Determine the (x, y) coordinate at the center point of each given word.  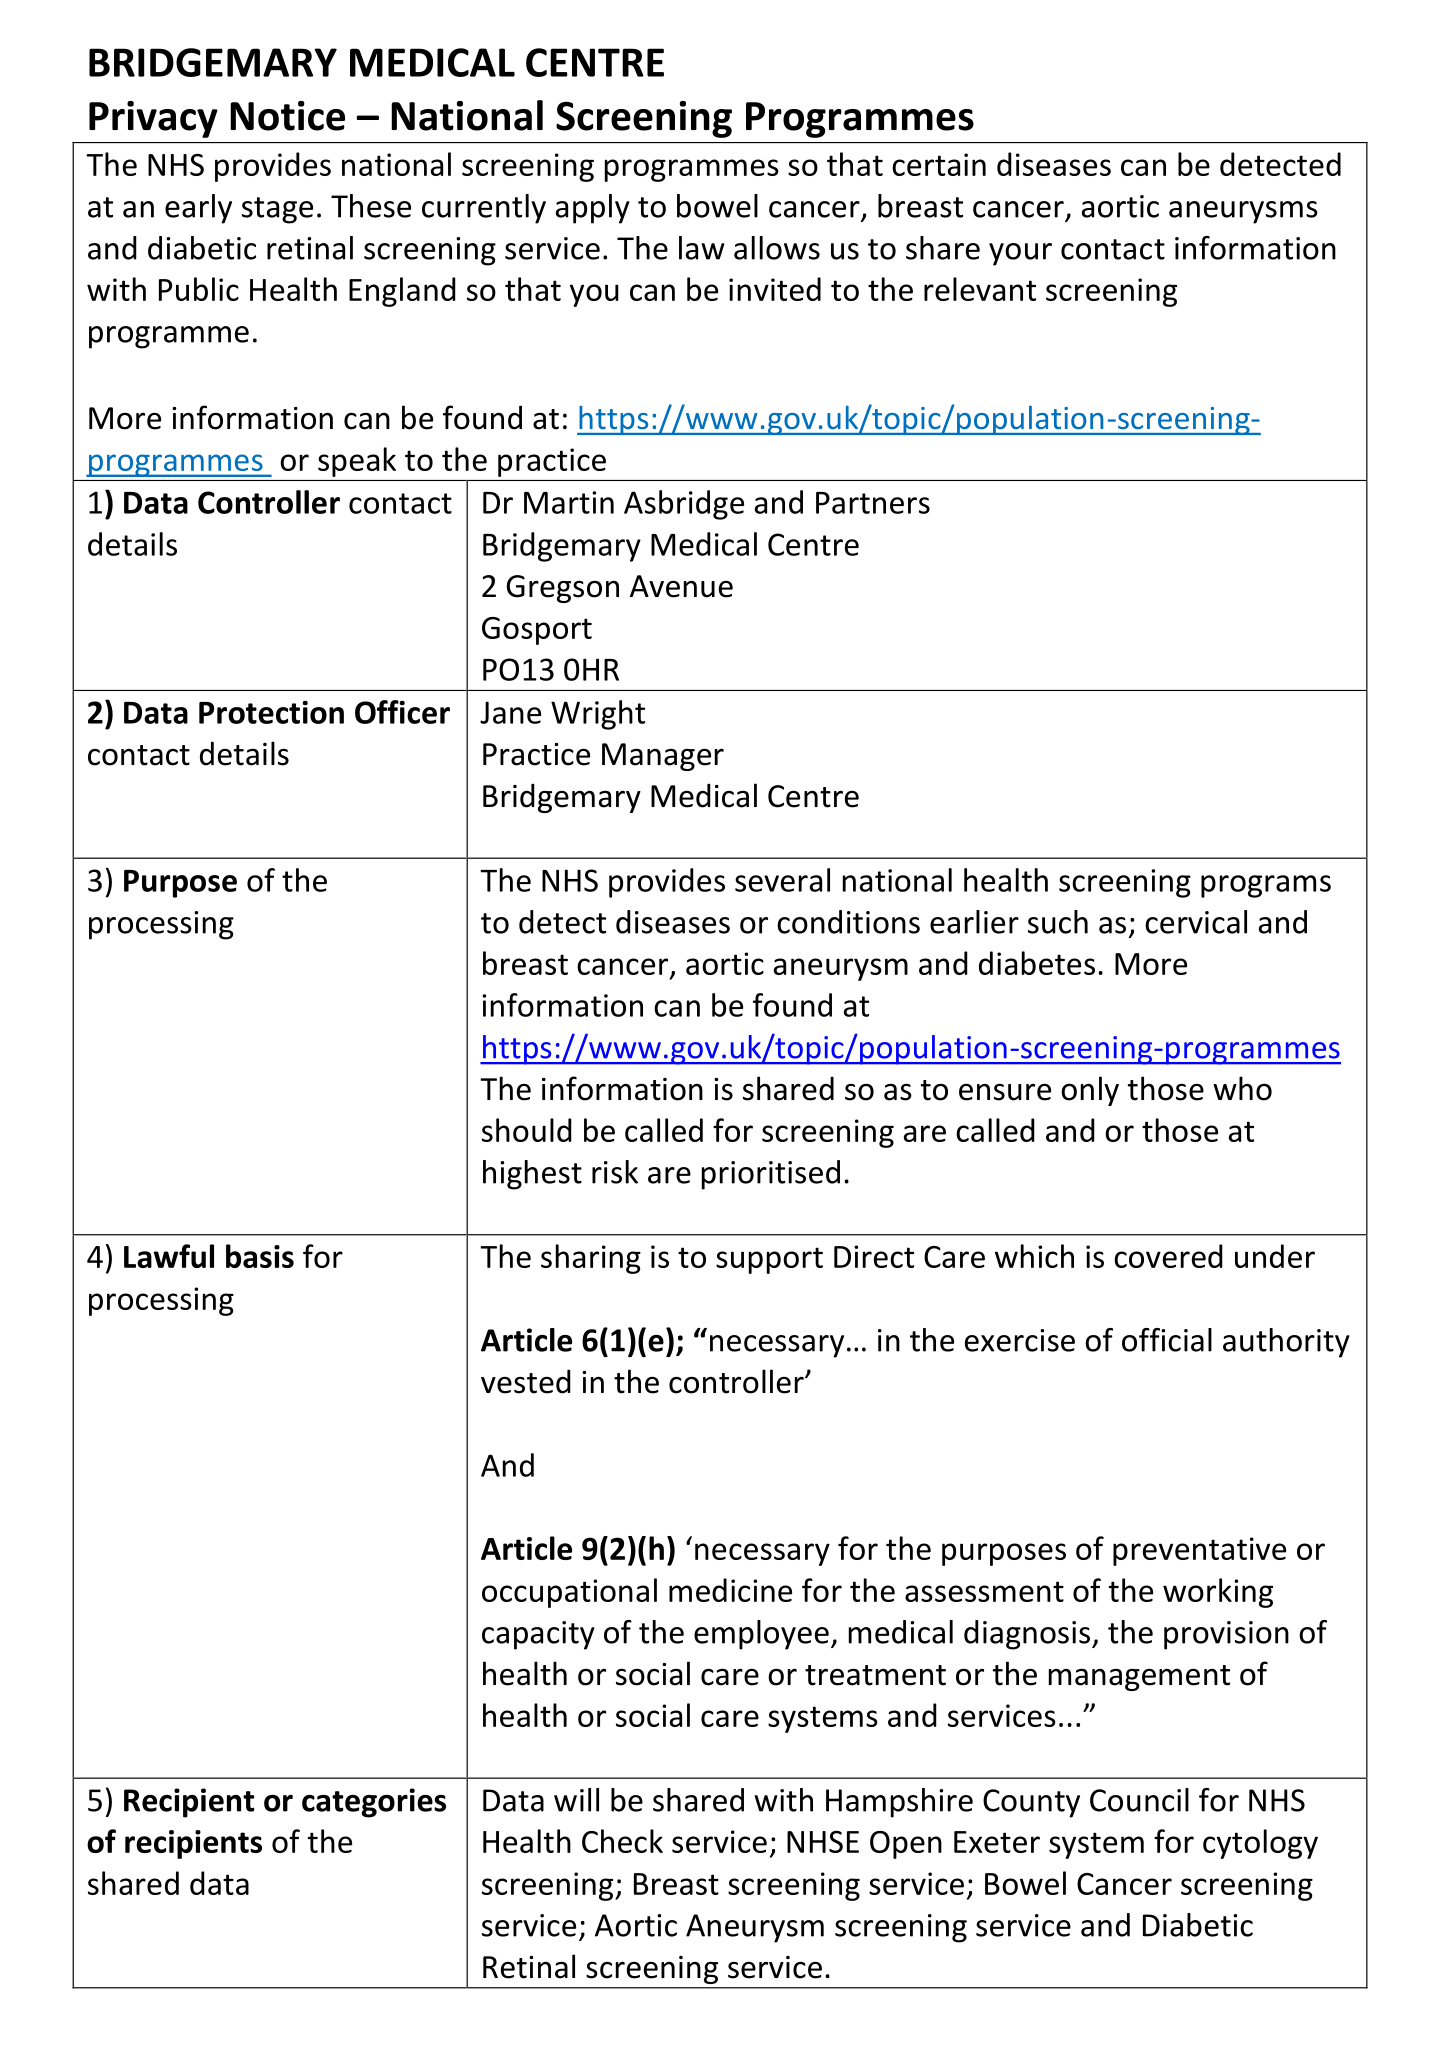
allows (777, 248)
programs (1266, 886)
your (1020, 254)
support (769, 1260)
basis (260, 1256)
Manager (663, 757)
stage (277, 210)
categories (374, 1803)
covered (1168, 1256)
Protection (271, 712)
